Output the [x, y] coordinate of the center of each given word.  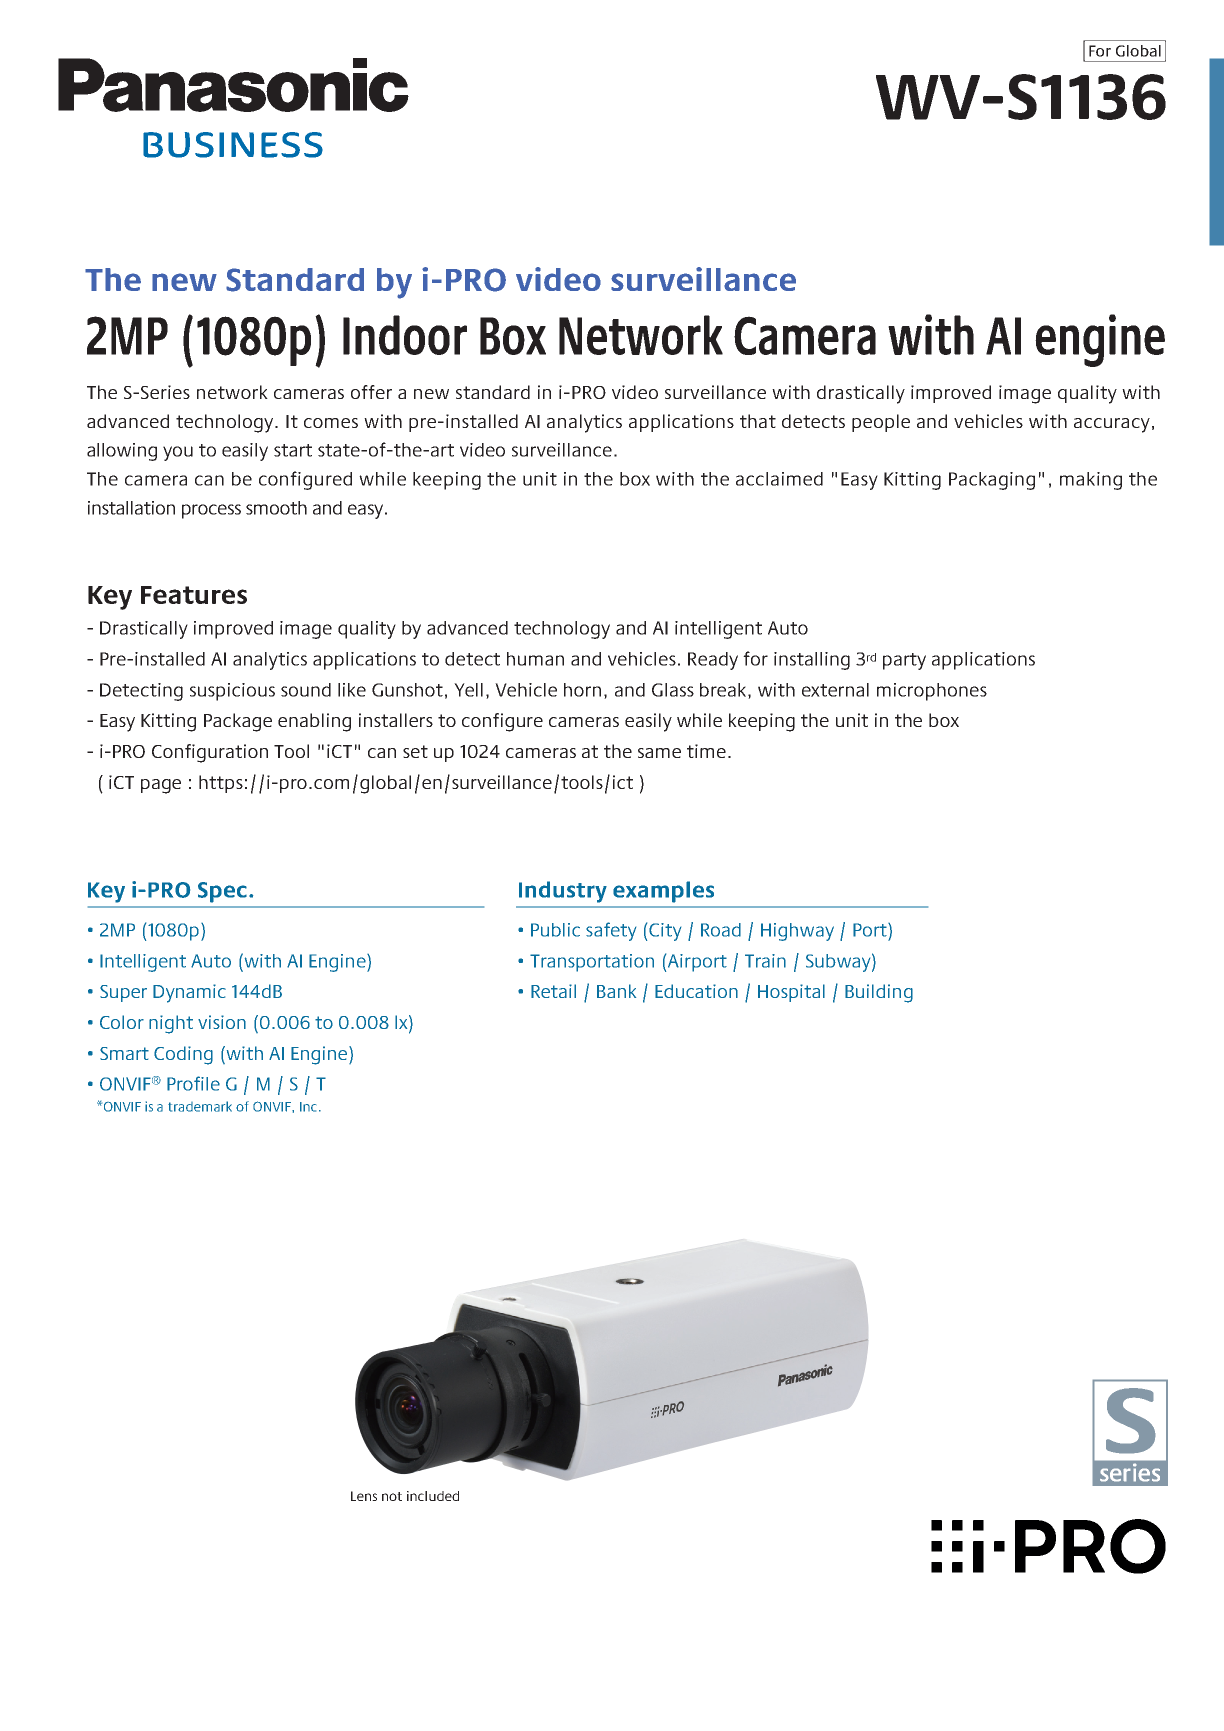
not [392, 1496]
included [433, 1496]
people [881, 423]
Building [879, 993]
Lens [364, 1496]
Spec [222, 892]
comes [331, 423]
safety [611, 931]
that [758, 421]
